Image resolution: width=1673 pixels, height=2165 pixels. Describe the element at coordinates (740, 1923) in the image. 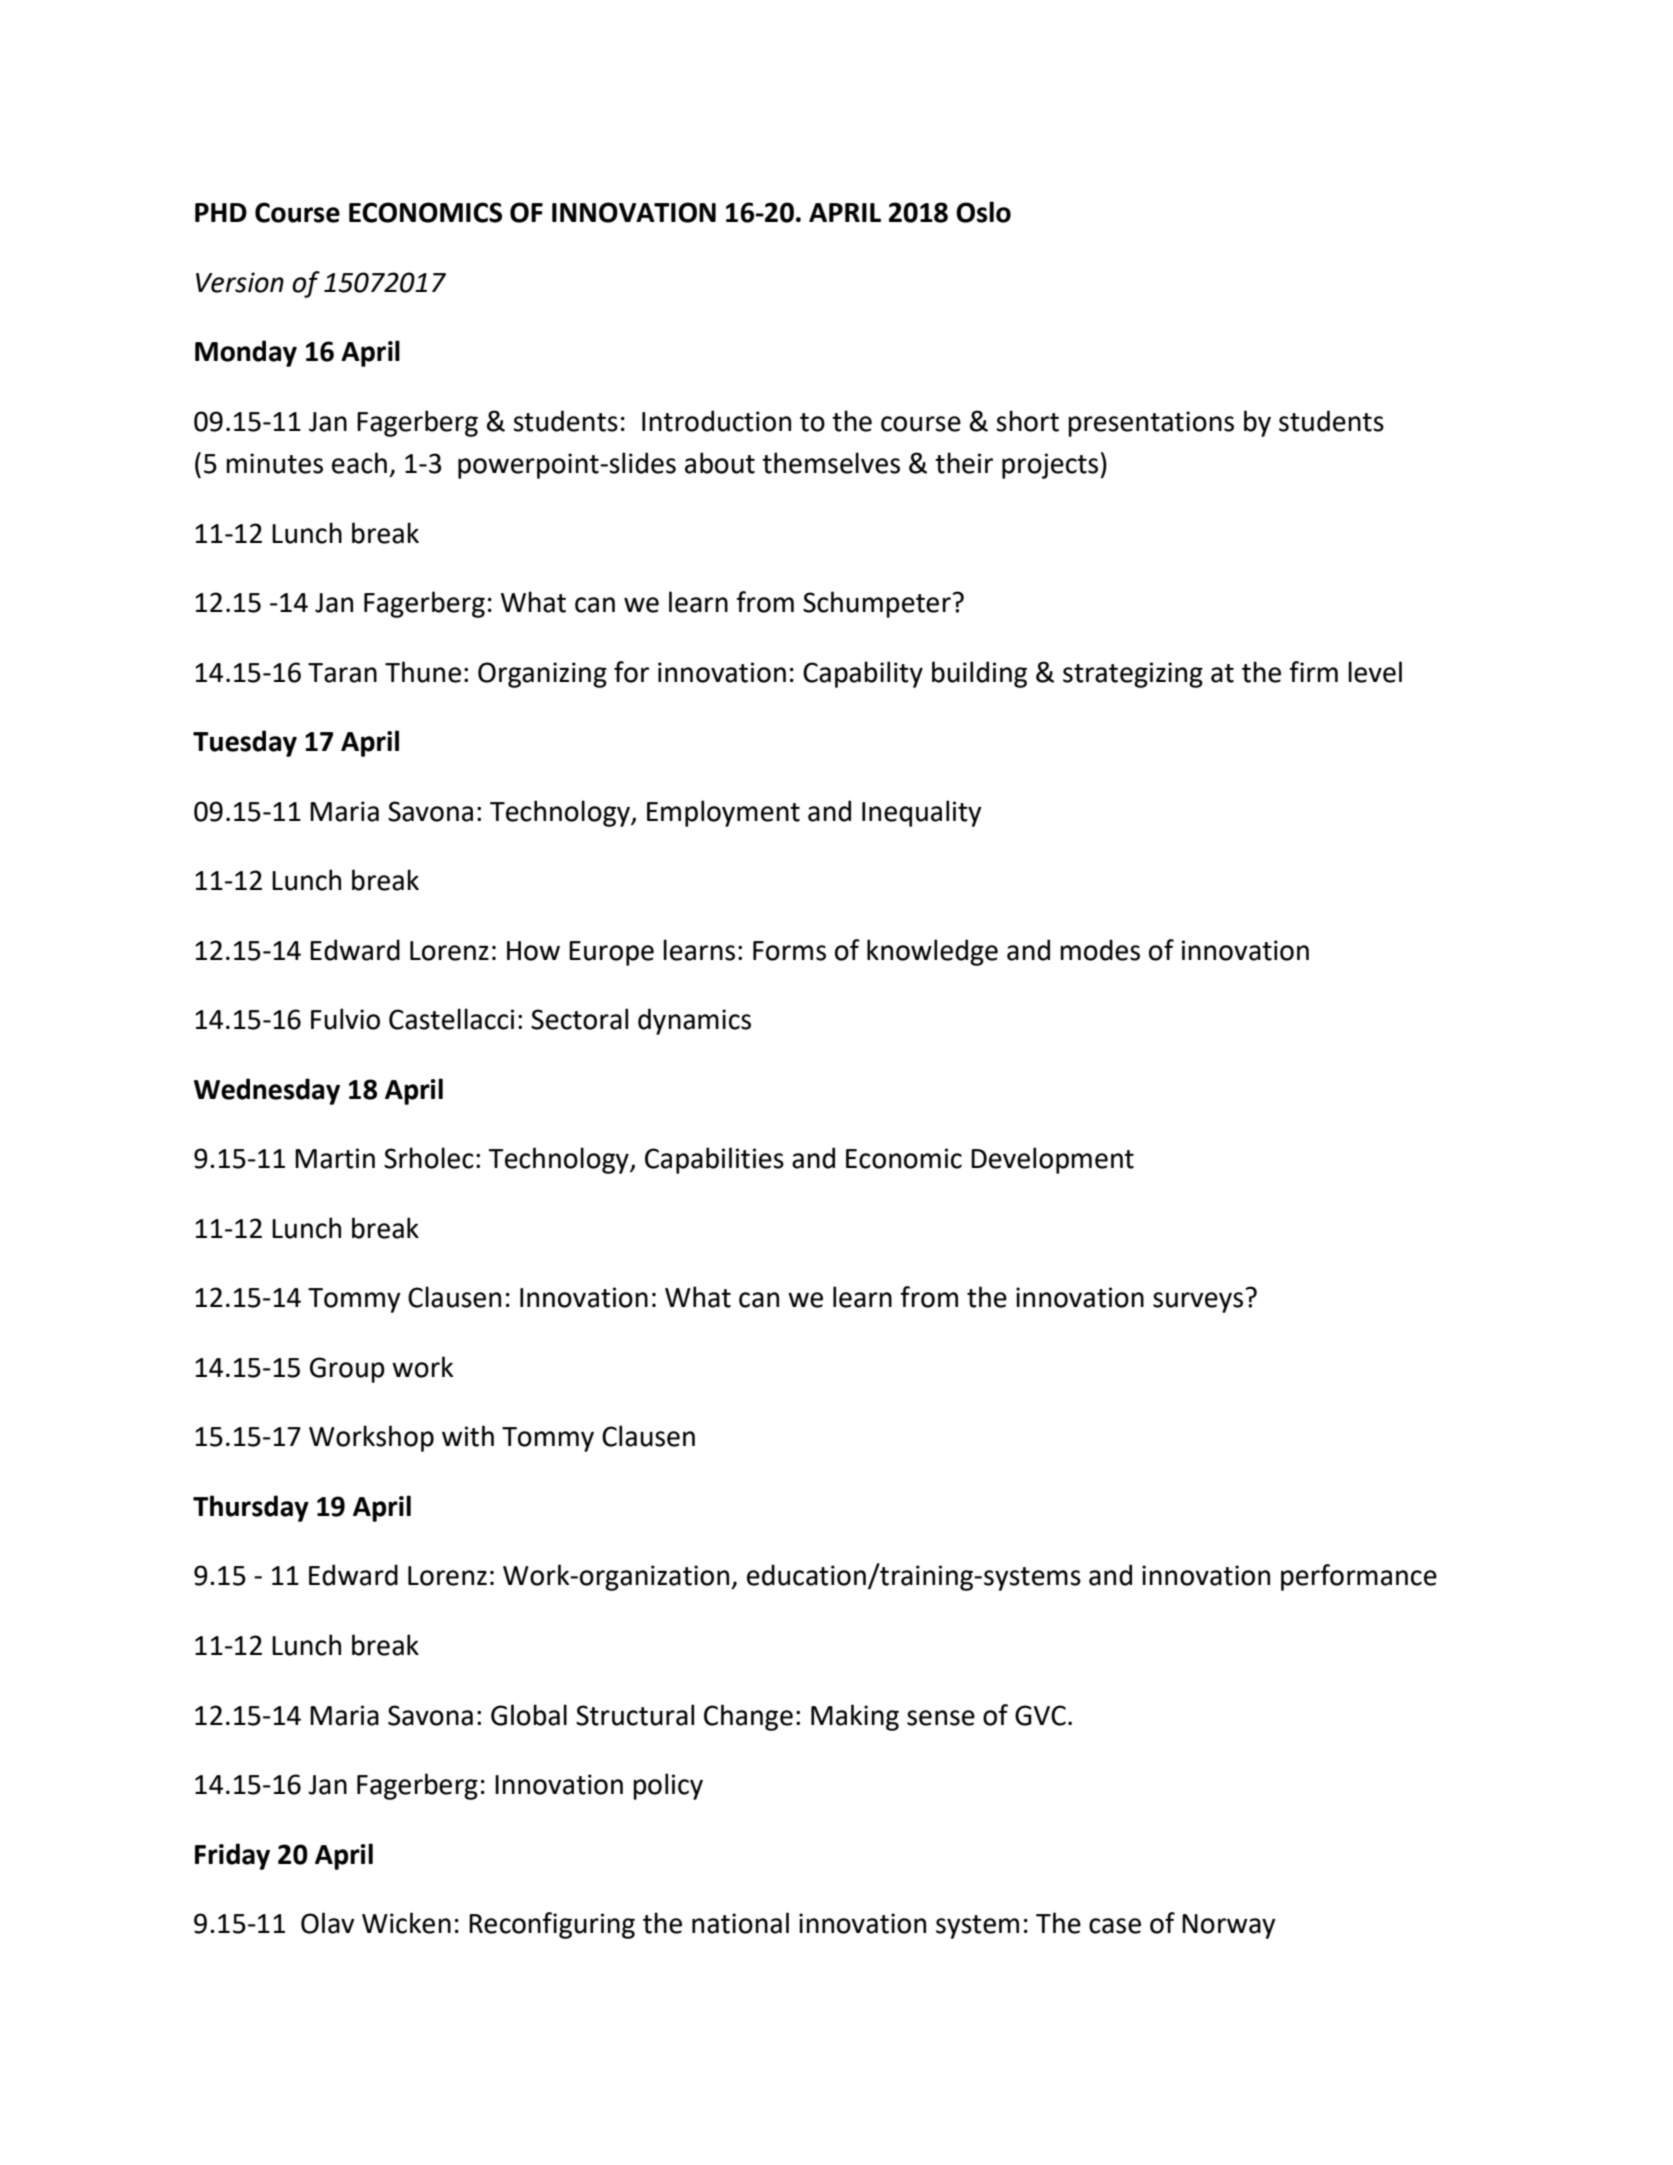

I see `national` at that location.
